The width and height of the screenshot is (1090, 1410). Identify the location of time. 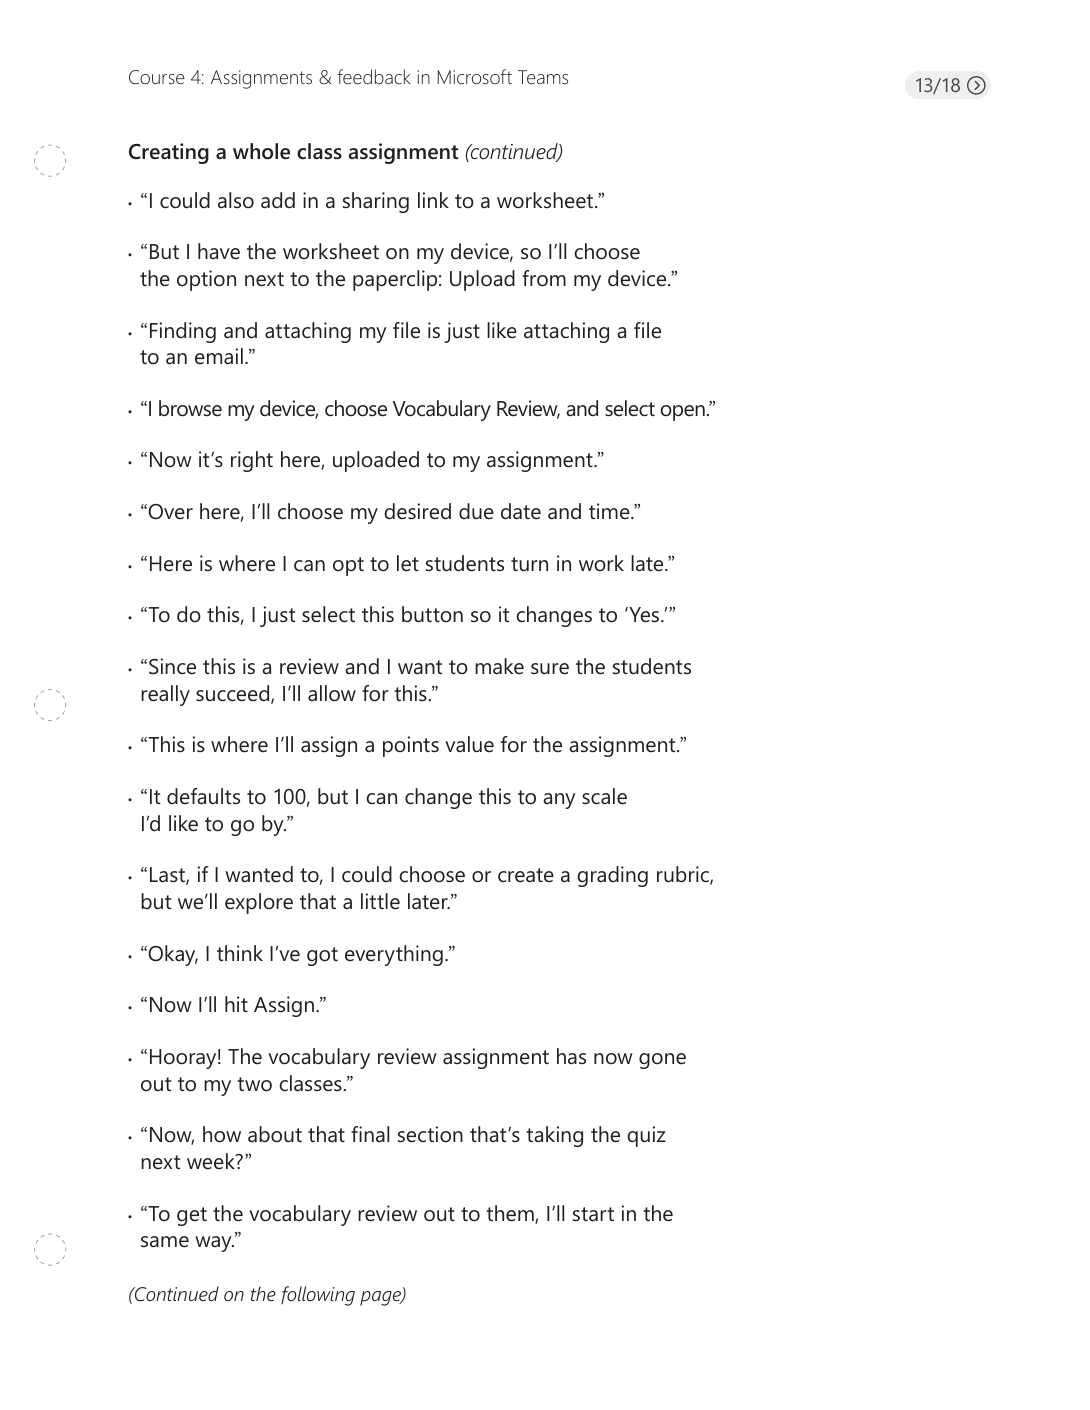
(610, 511).
